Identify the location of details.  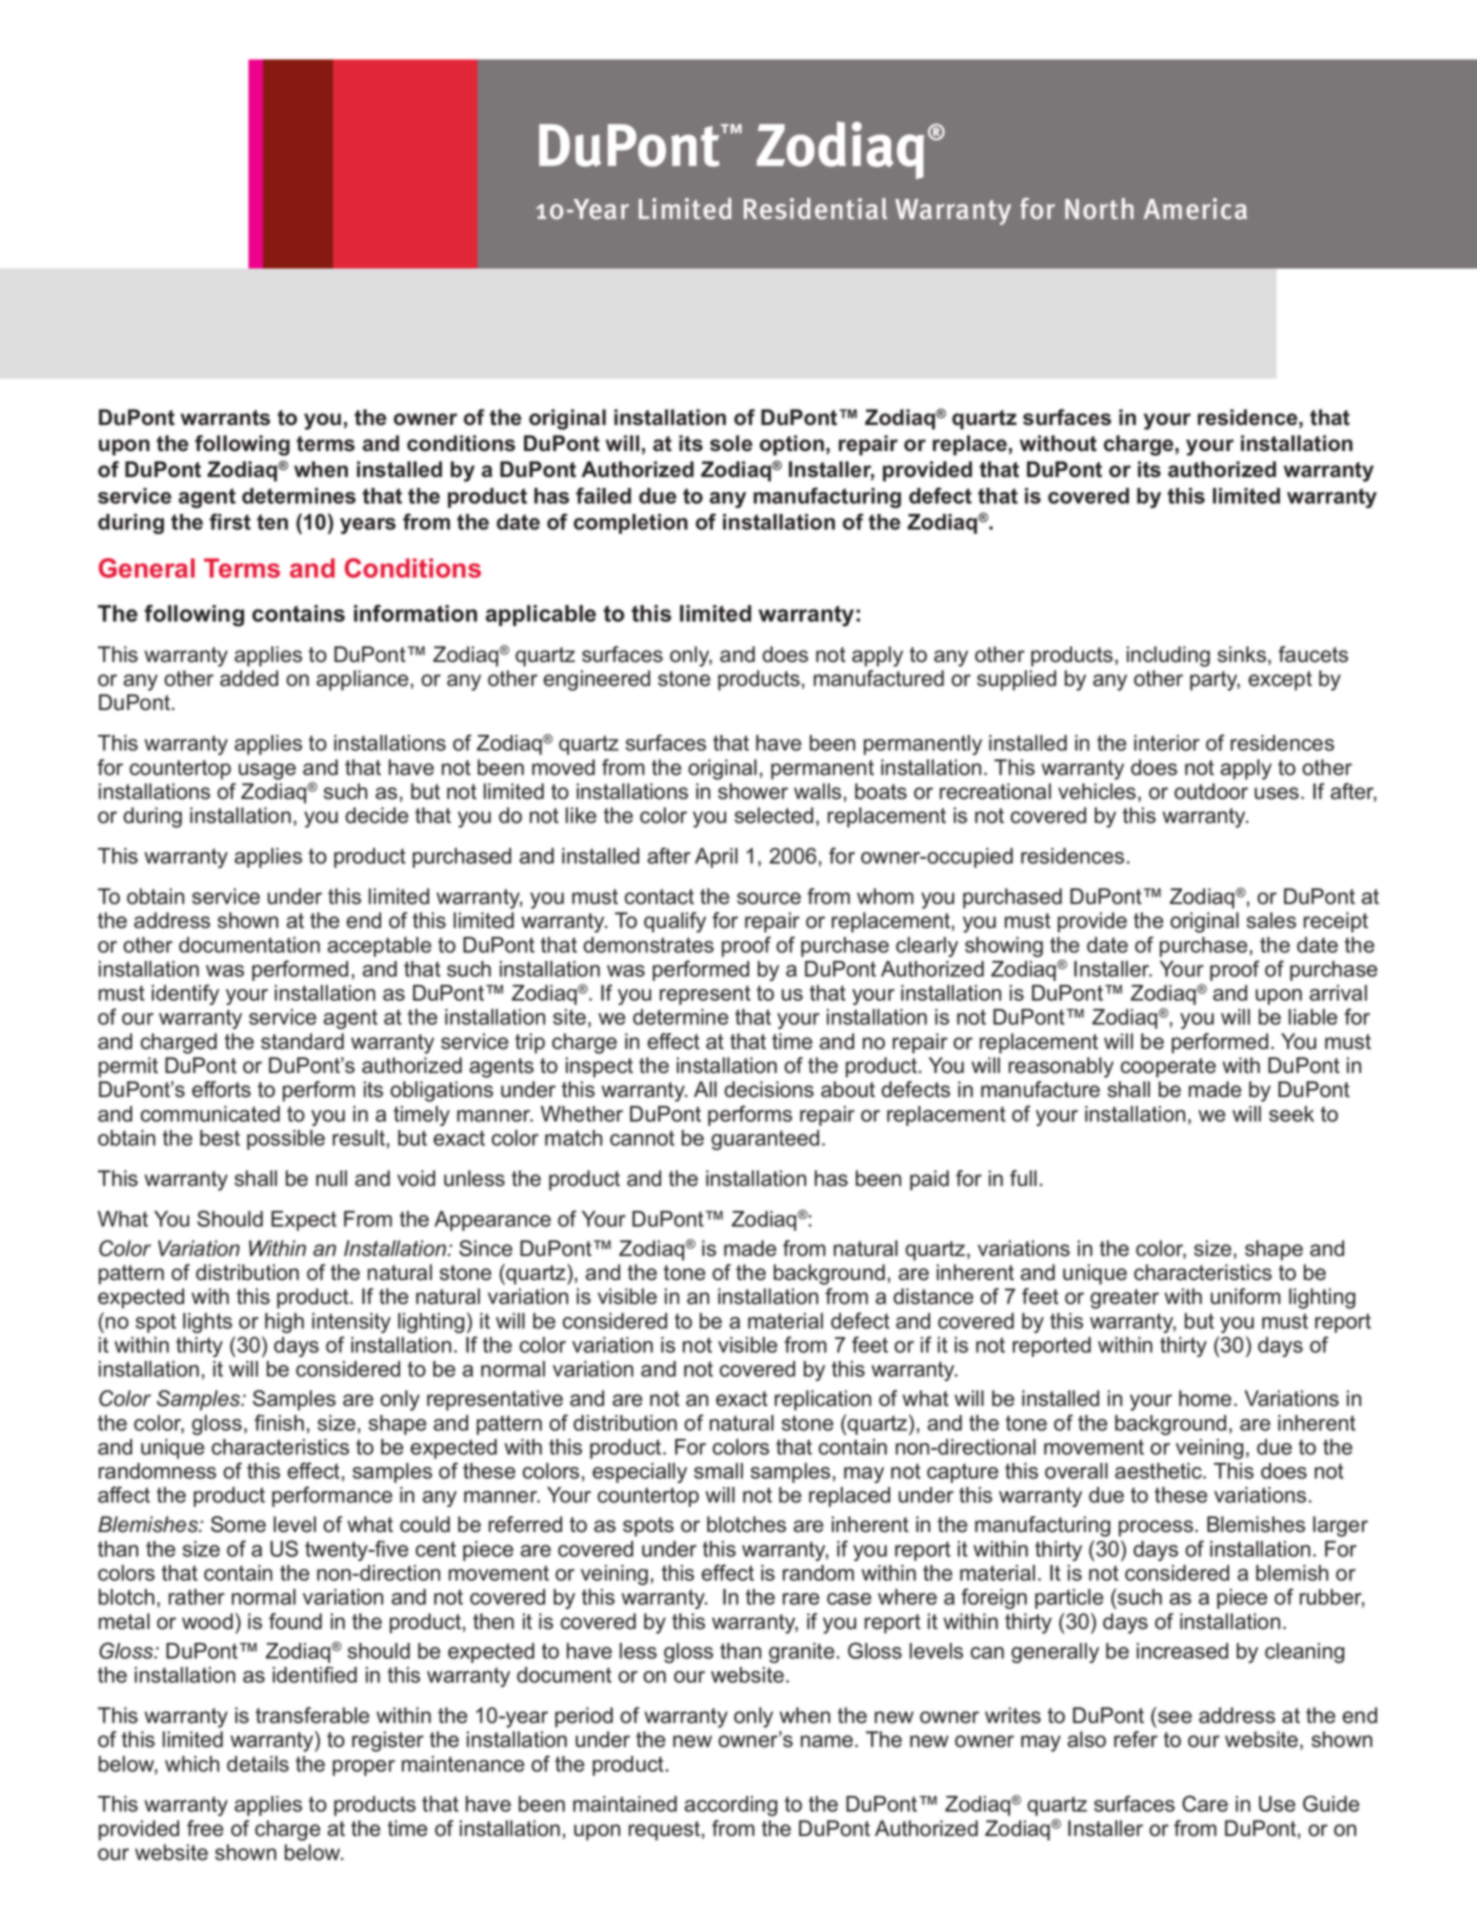
(258, 1764).
